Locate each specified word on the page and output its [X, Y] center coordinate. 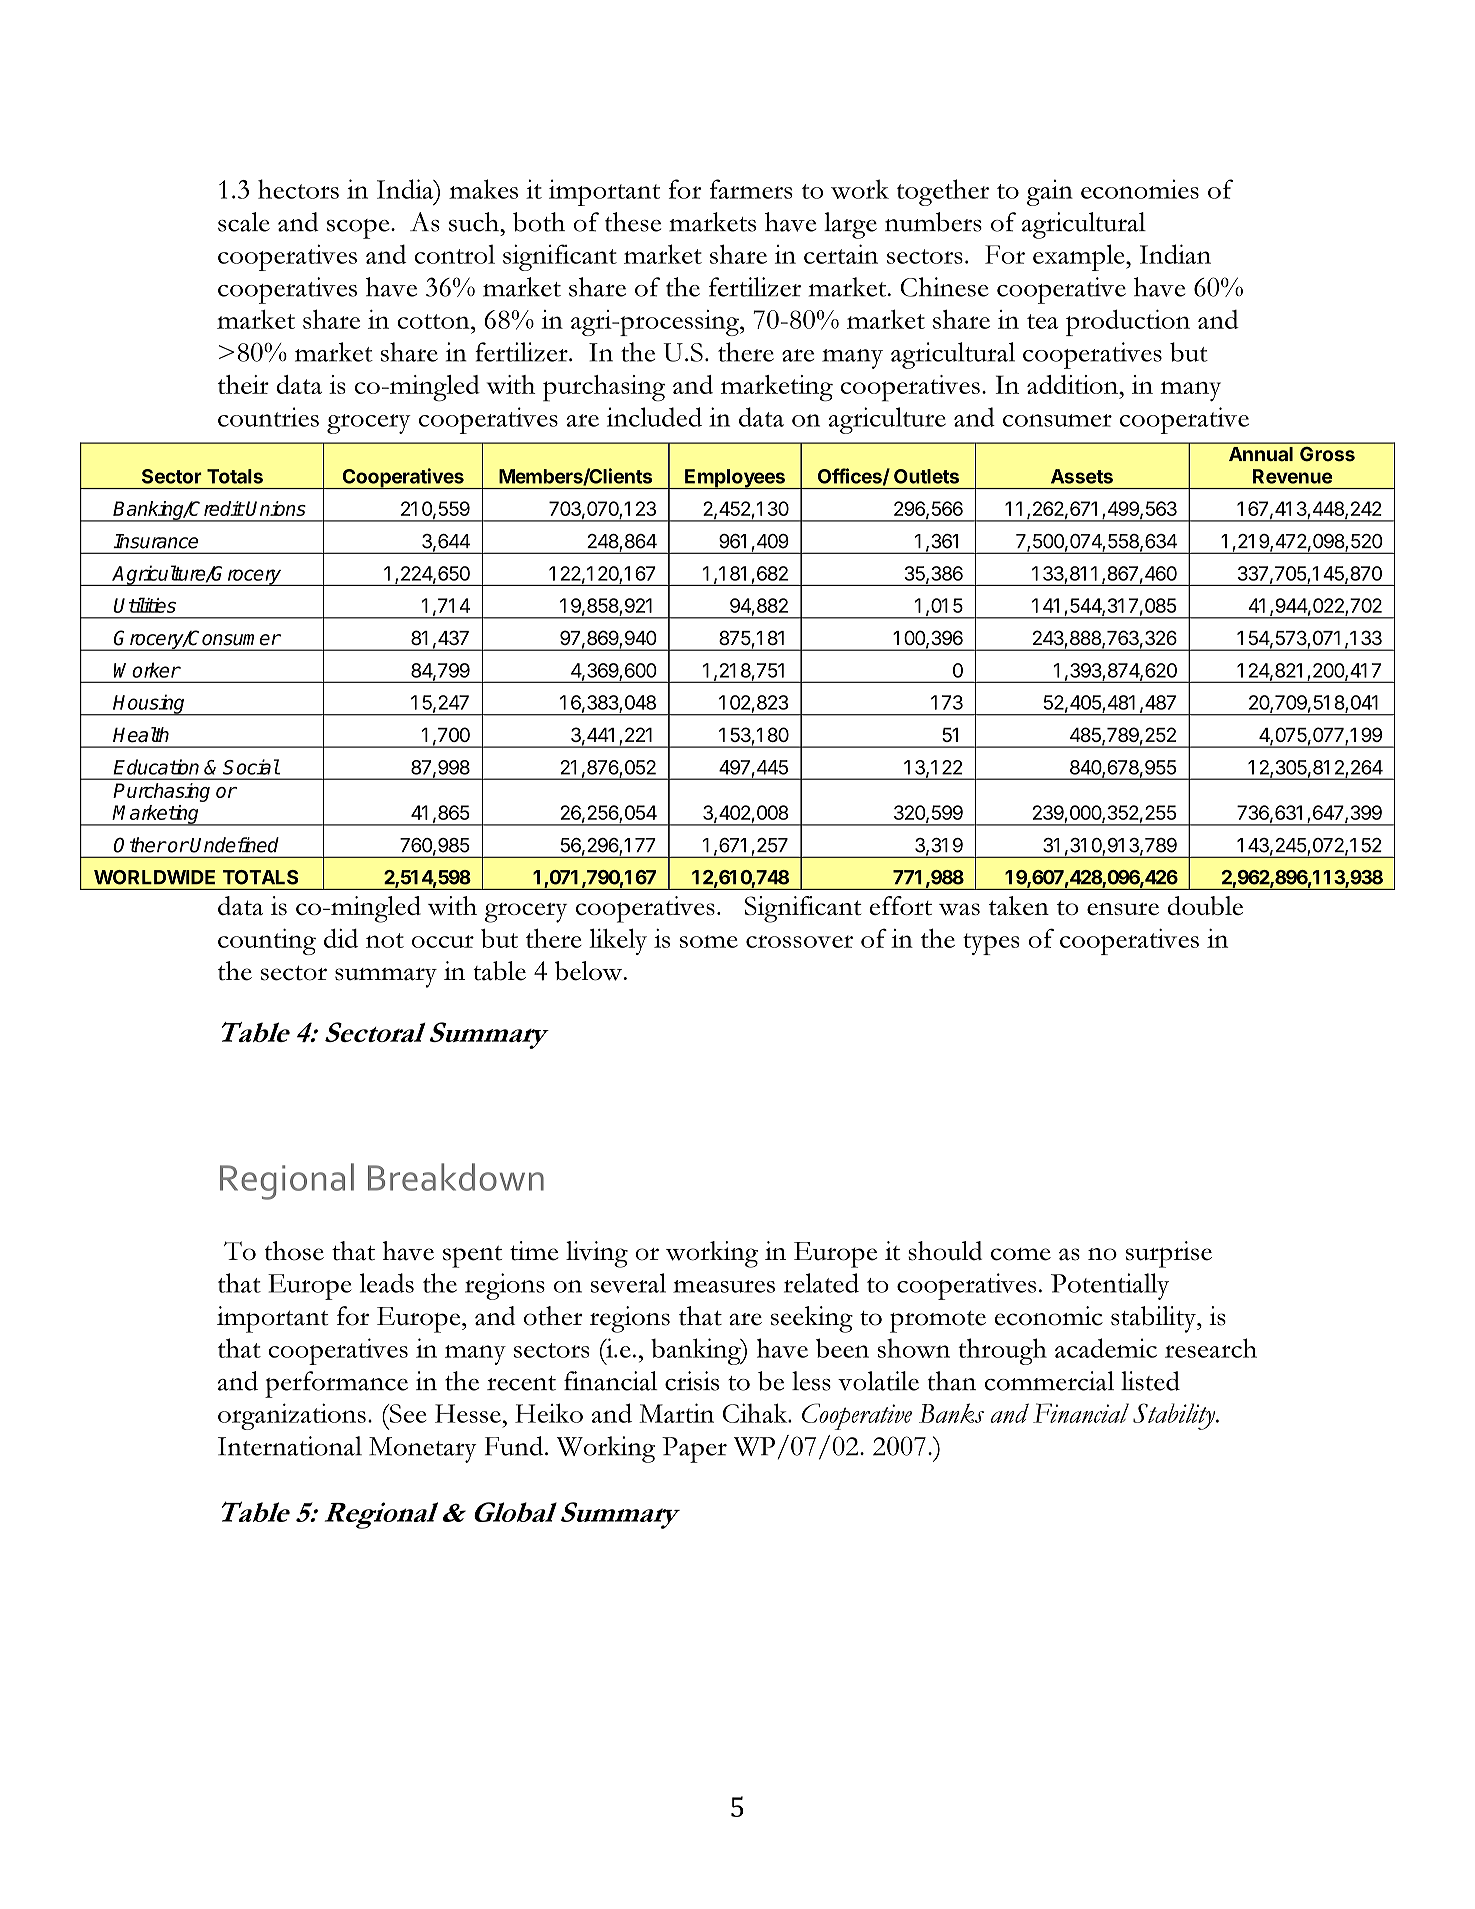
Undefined [234, 845]
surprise [1169, 1254]
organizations [292, 1416]
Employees [735, 479]
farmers [751, 189]
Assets [1082, 476]
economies [1140, 189]
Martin [676, 1413]
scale [244, 222]
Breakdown [456, 1177]
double [1205, 905]
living [597, 1254]
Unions [276, 508]
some [709, 941]
